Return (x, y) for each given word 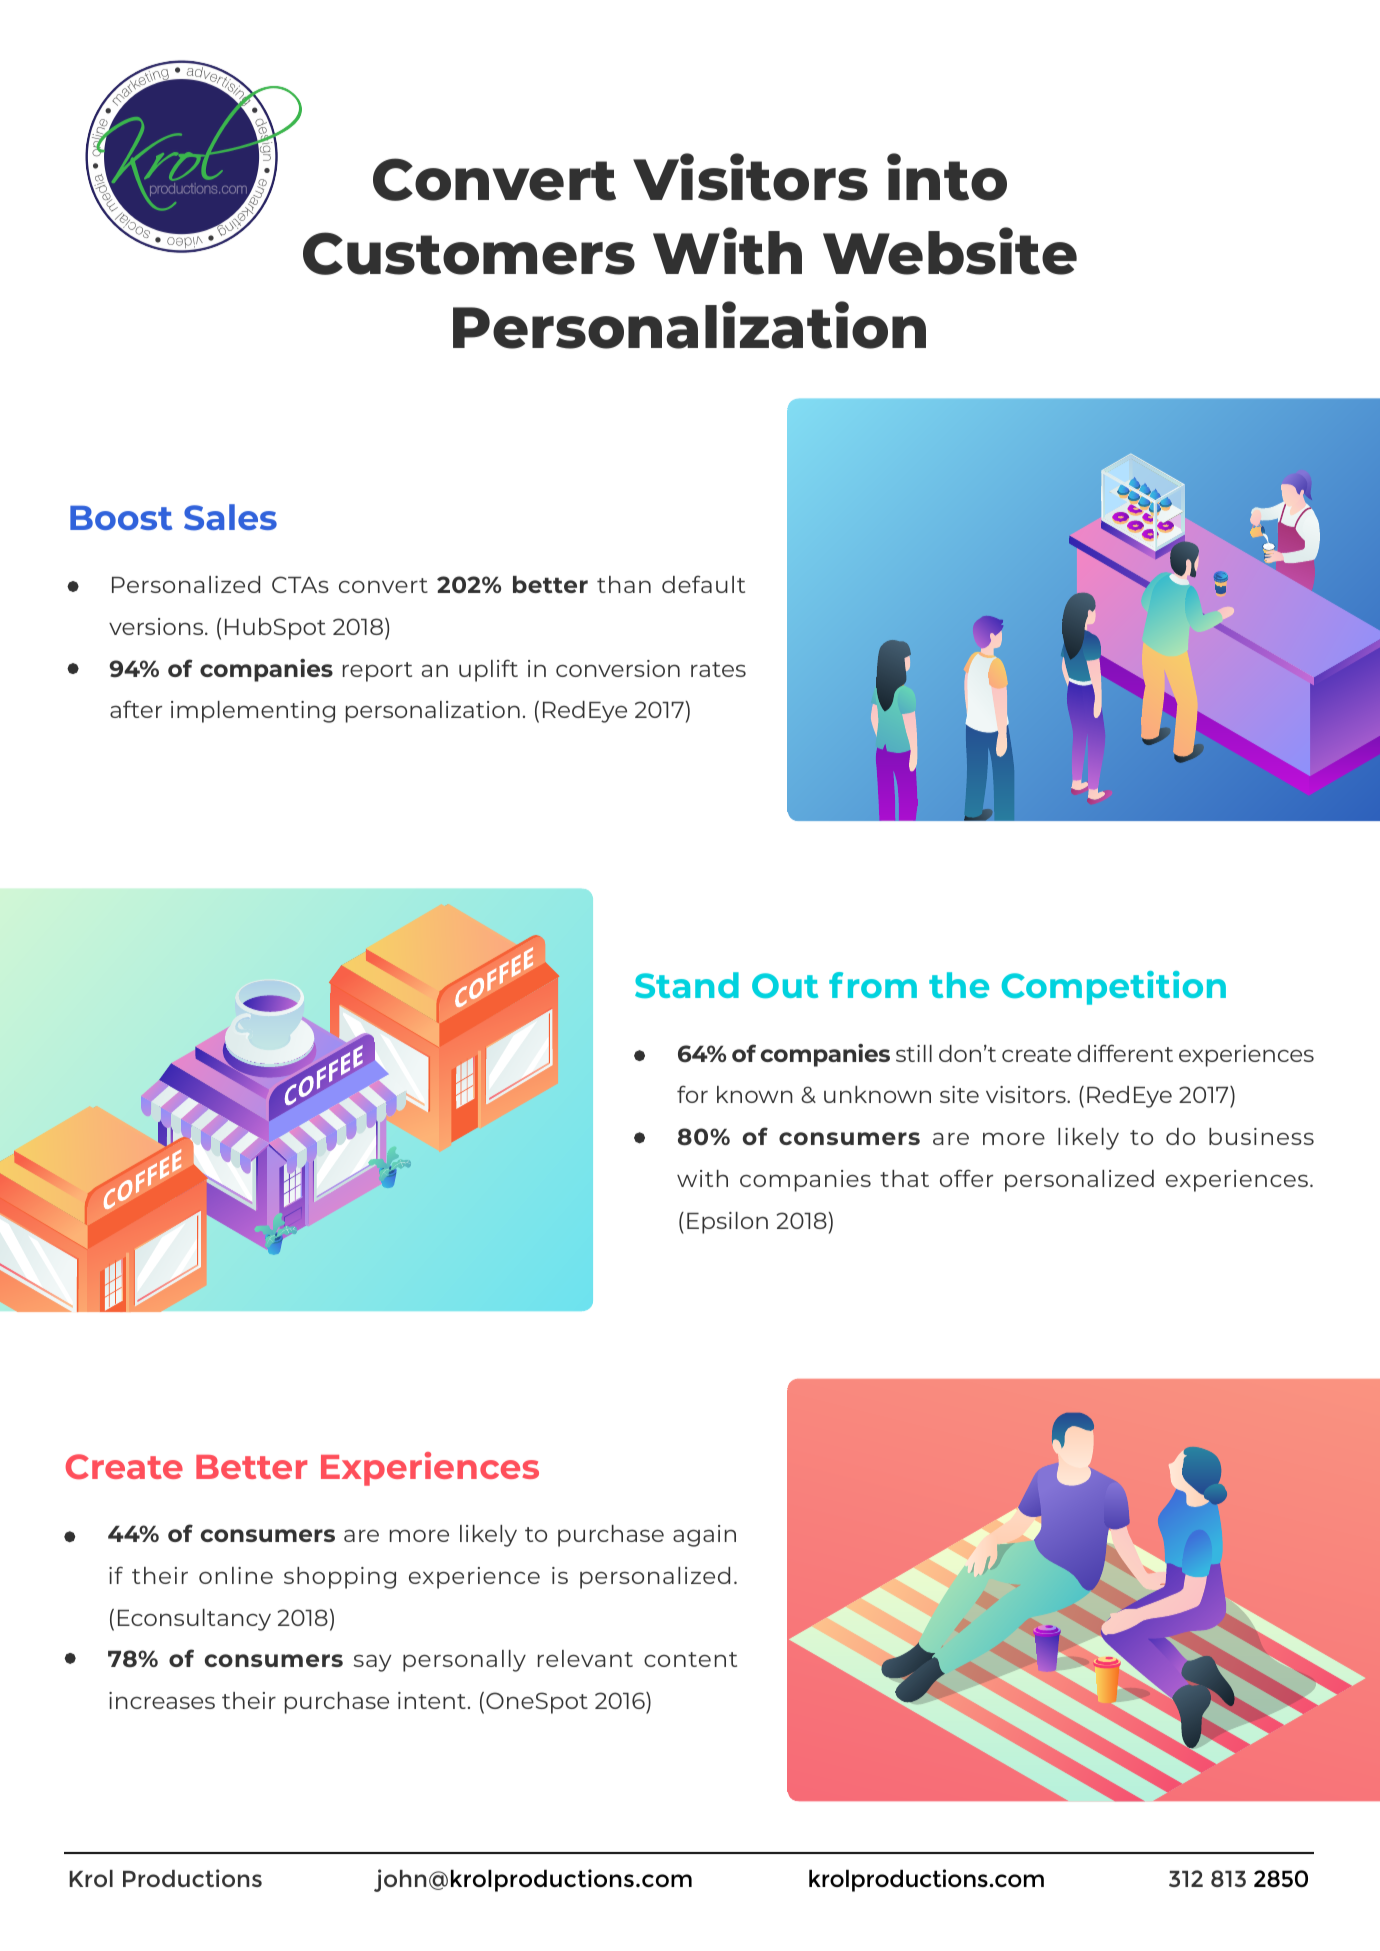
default (703, 584)
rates (718, 669)
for (692, 1094)
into (947, 177)
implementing (253, 712)
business (1261, 1136)
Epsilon (727, 1223)
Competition (1114, 988)
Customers (469, 253)
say (372, 1663)
